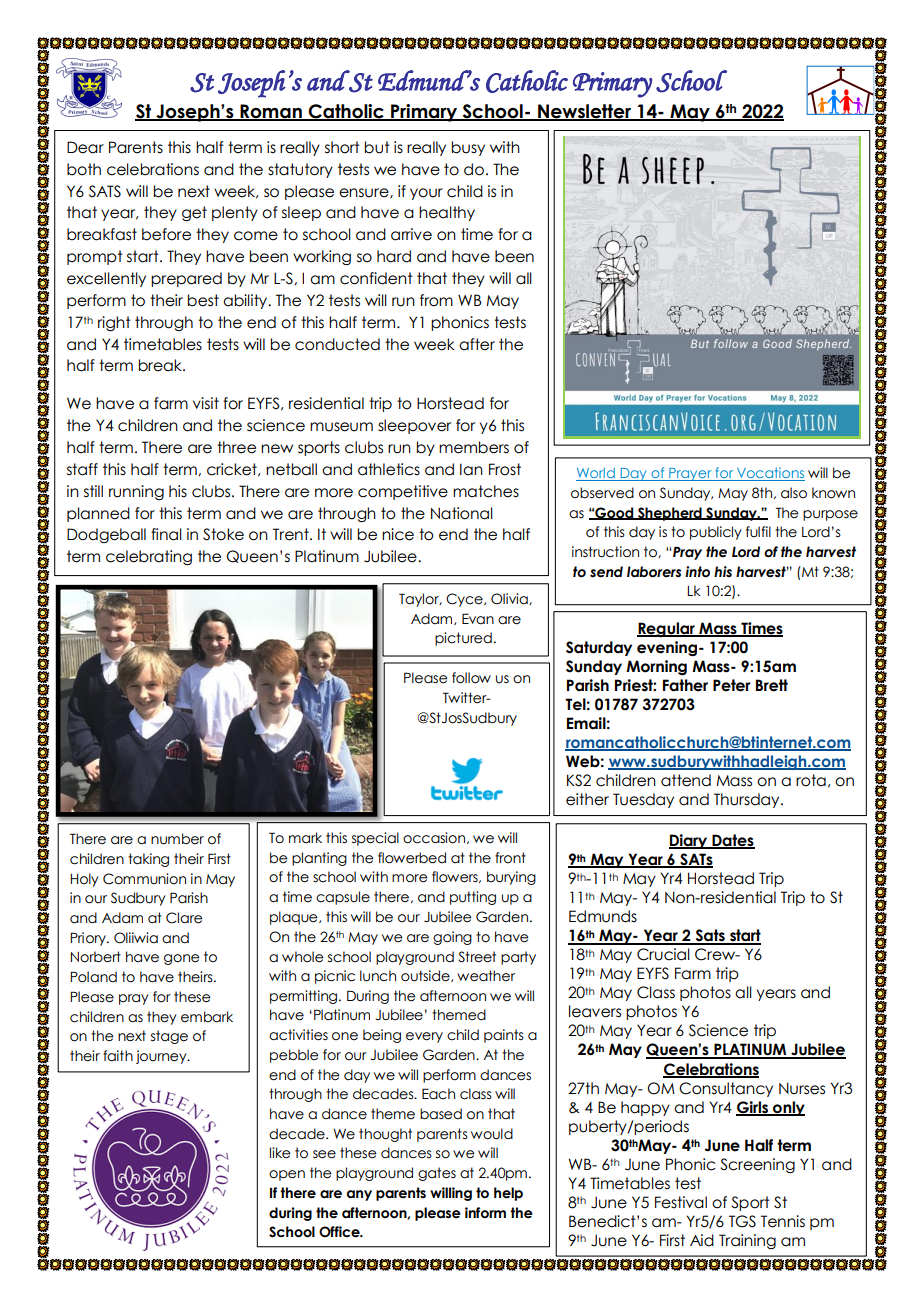 The image size is (924, 1308). I want to click on fulfil, so click(758, 532).
